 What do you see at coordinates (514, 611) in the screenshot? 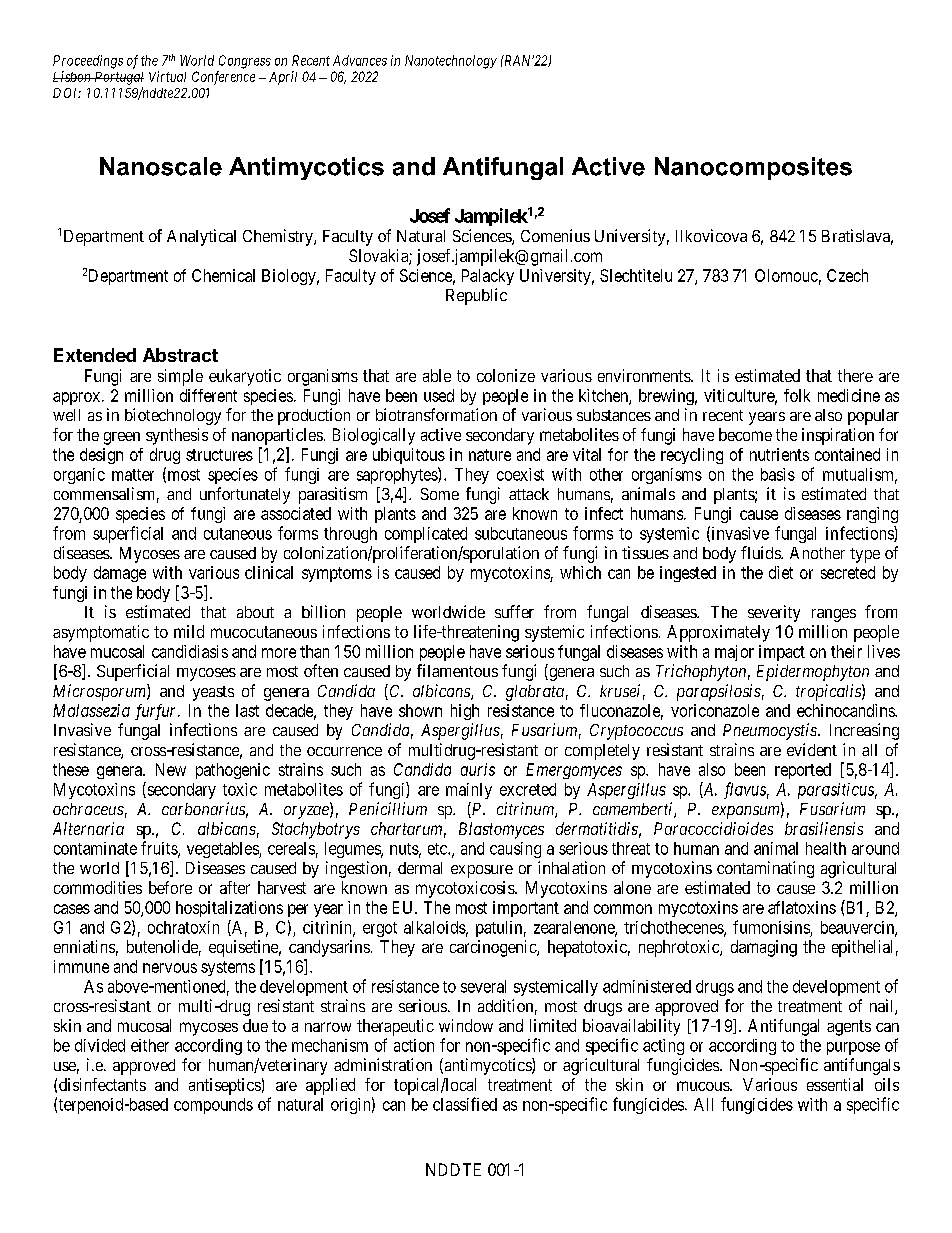
I see `suffer` at bounding box center [514, 611].
